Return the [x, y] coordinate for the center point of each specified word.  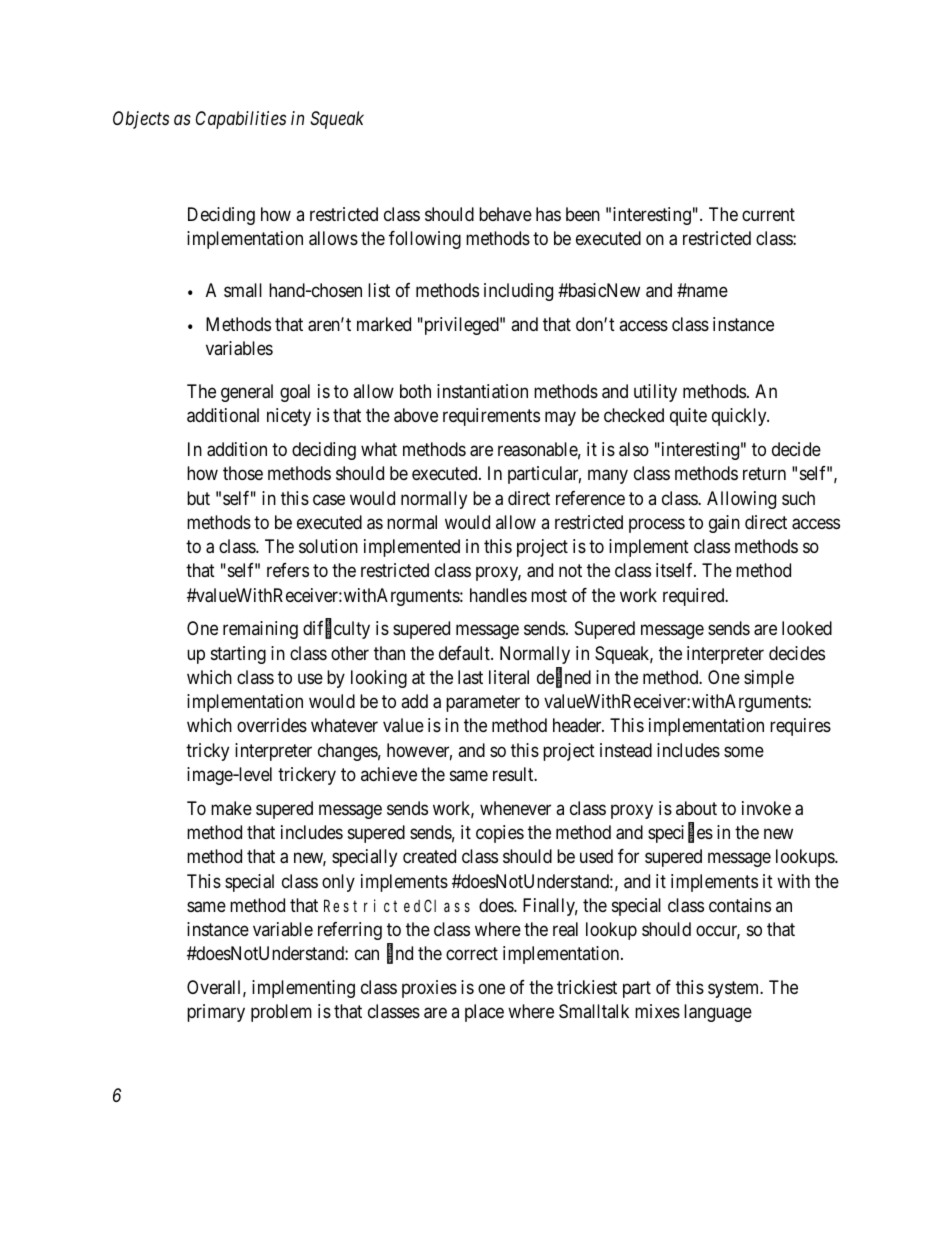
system [735, 989]
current [768, 214]
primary [216, 1013]
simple [769, 679]
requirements [491, 417]
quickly [740, 417]
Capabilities [241, 120]
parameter [483, 703]
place [484, 1013]
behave [505, 214]
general [247, 393]
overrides [272, 725]
